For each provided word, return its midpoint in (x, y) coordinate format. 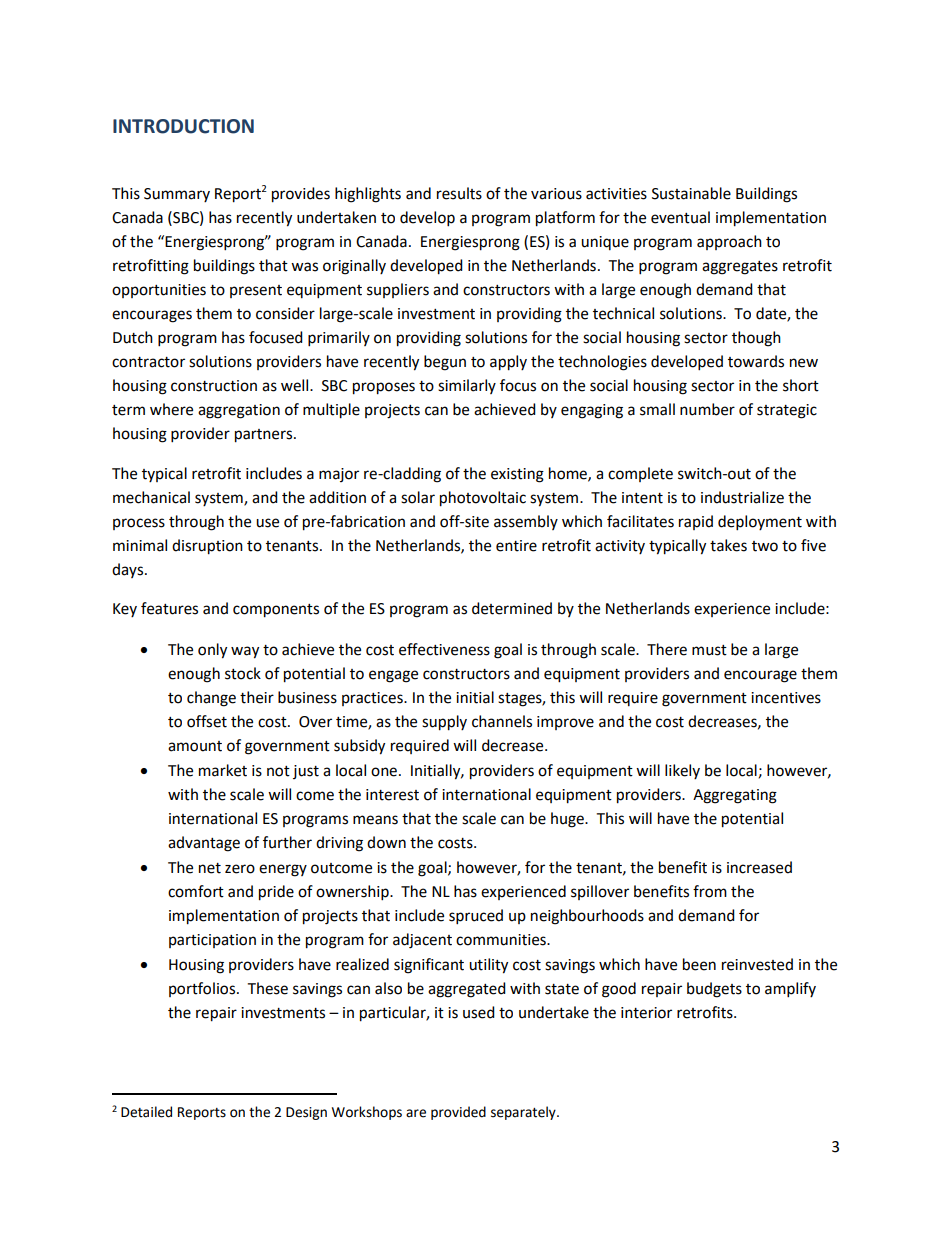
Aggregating (735, 796)
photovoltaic (483, 499)
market (223, 770)
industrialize (742, 497)
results (459, 193)
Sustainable (691, 193)
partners (263, 436)
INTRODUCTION (183, 126)
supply (444, 723)
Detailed (146, 1112)
